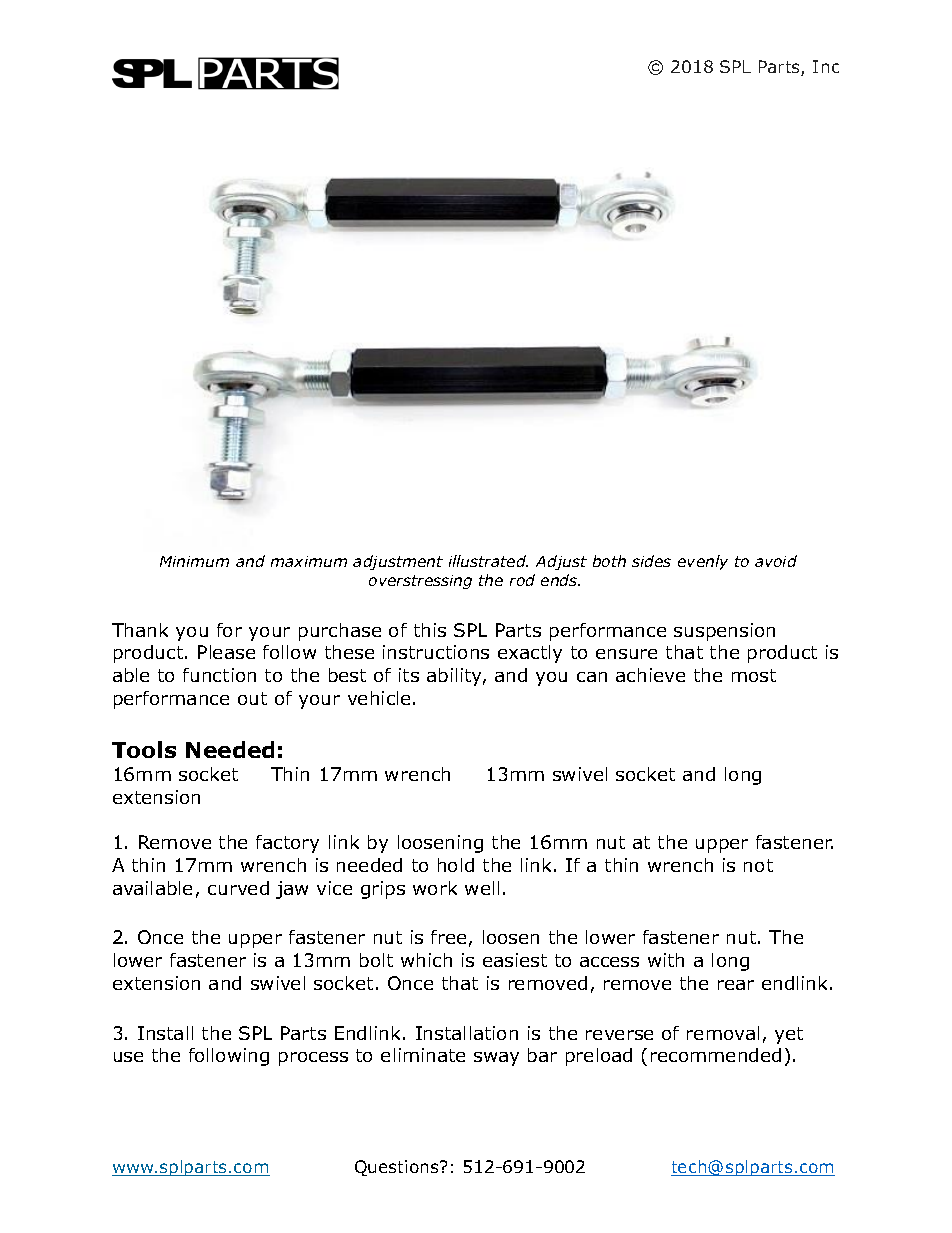  Describe the element at coordinates (488, 561) in the document. I see `illustrated` at that location.
